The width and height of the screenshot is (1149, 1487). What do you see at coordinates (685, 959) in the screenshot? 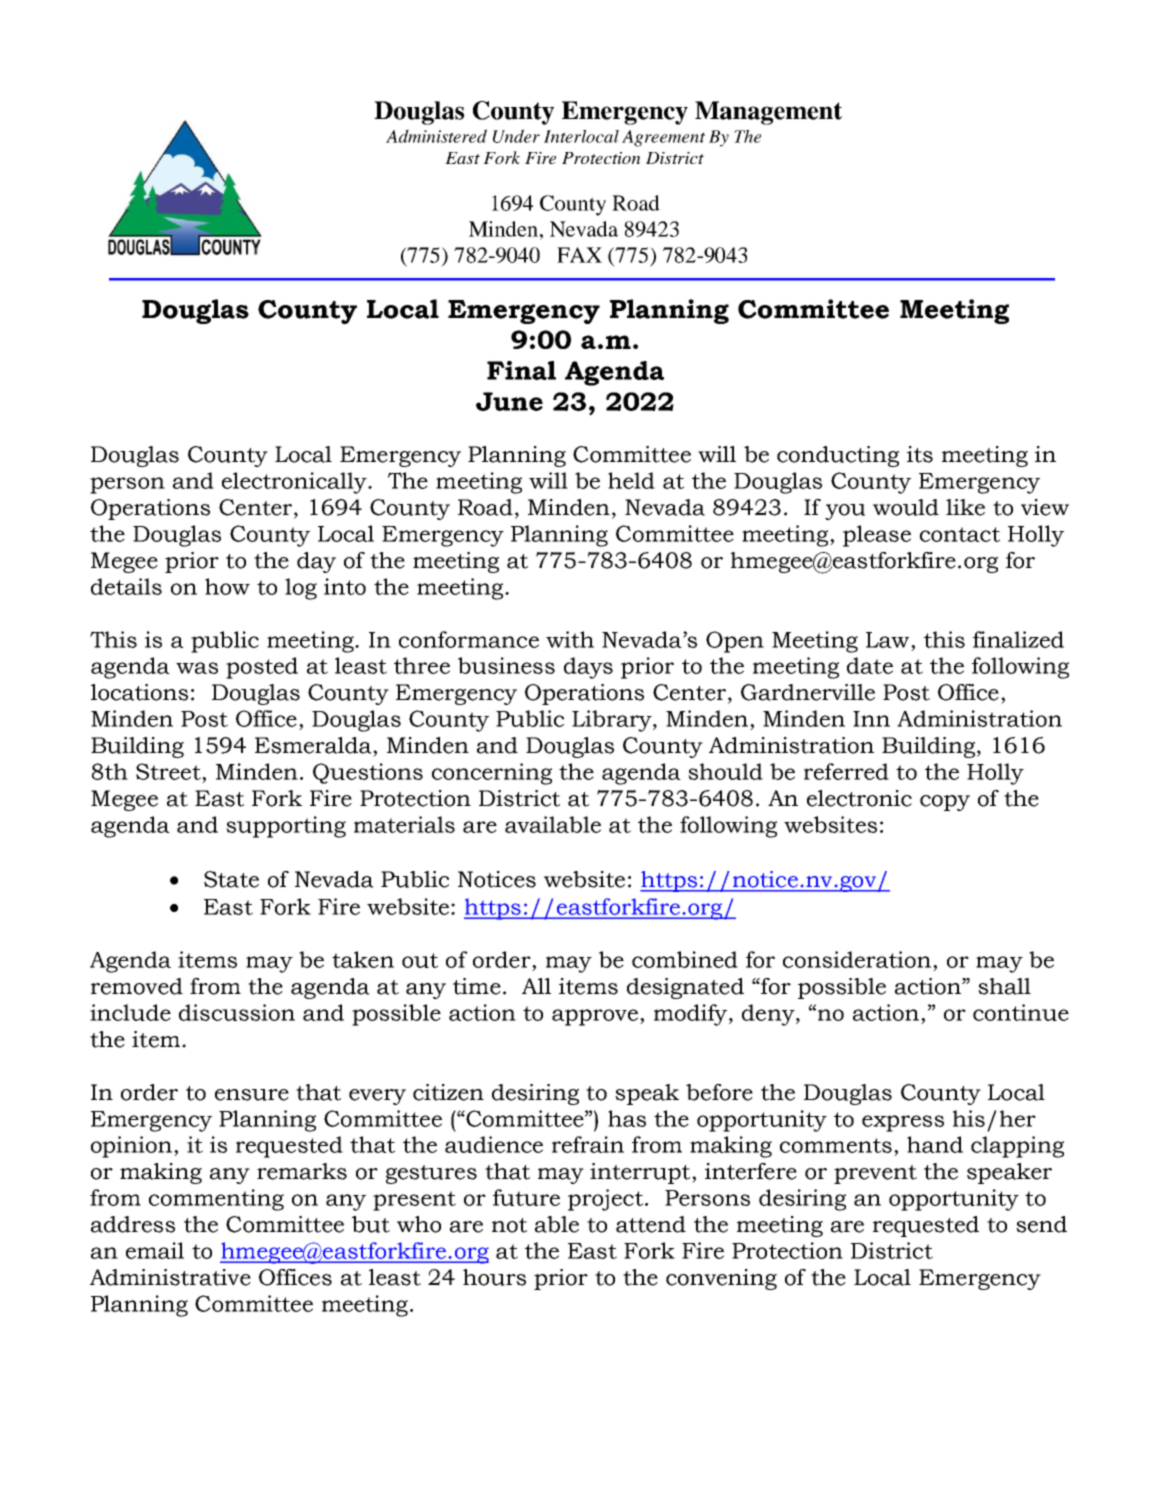
I see `combined` at bounding box center [685, 959].
